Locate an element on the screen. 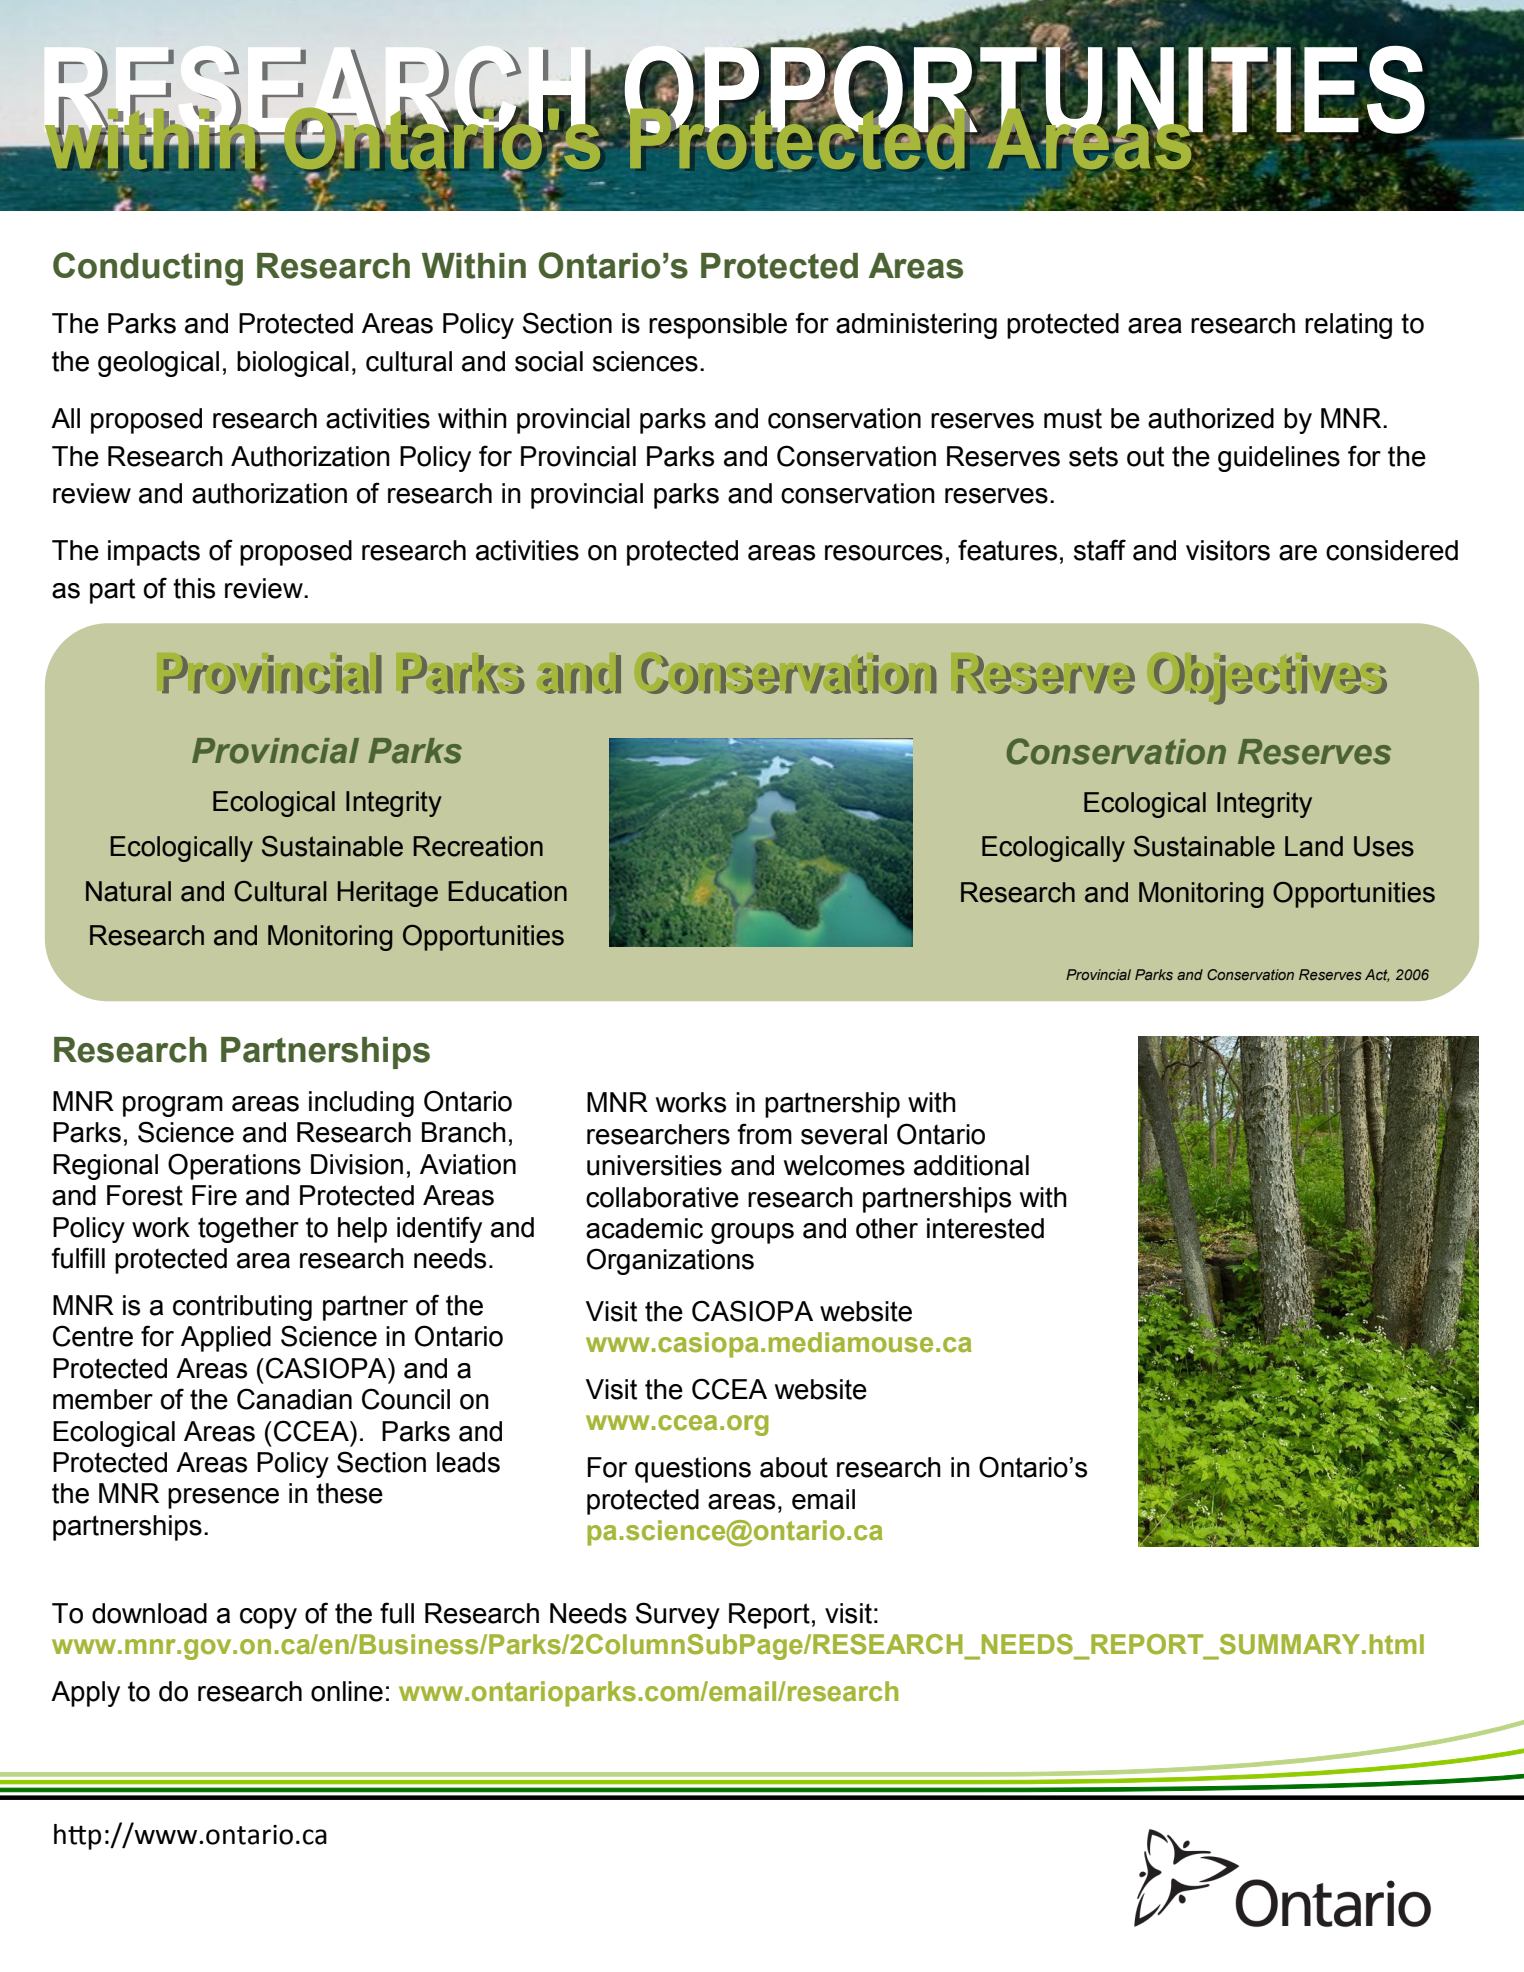  responsible is located at coordinates (718, 326).
